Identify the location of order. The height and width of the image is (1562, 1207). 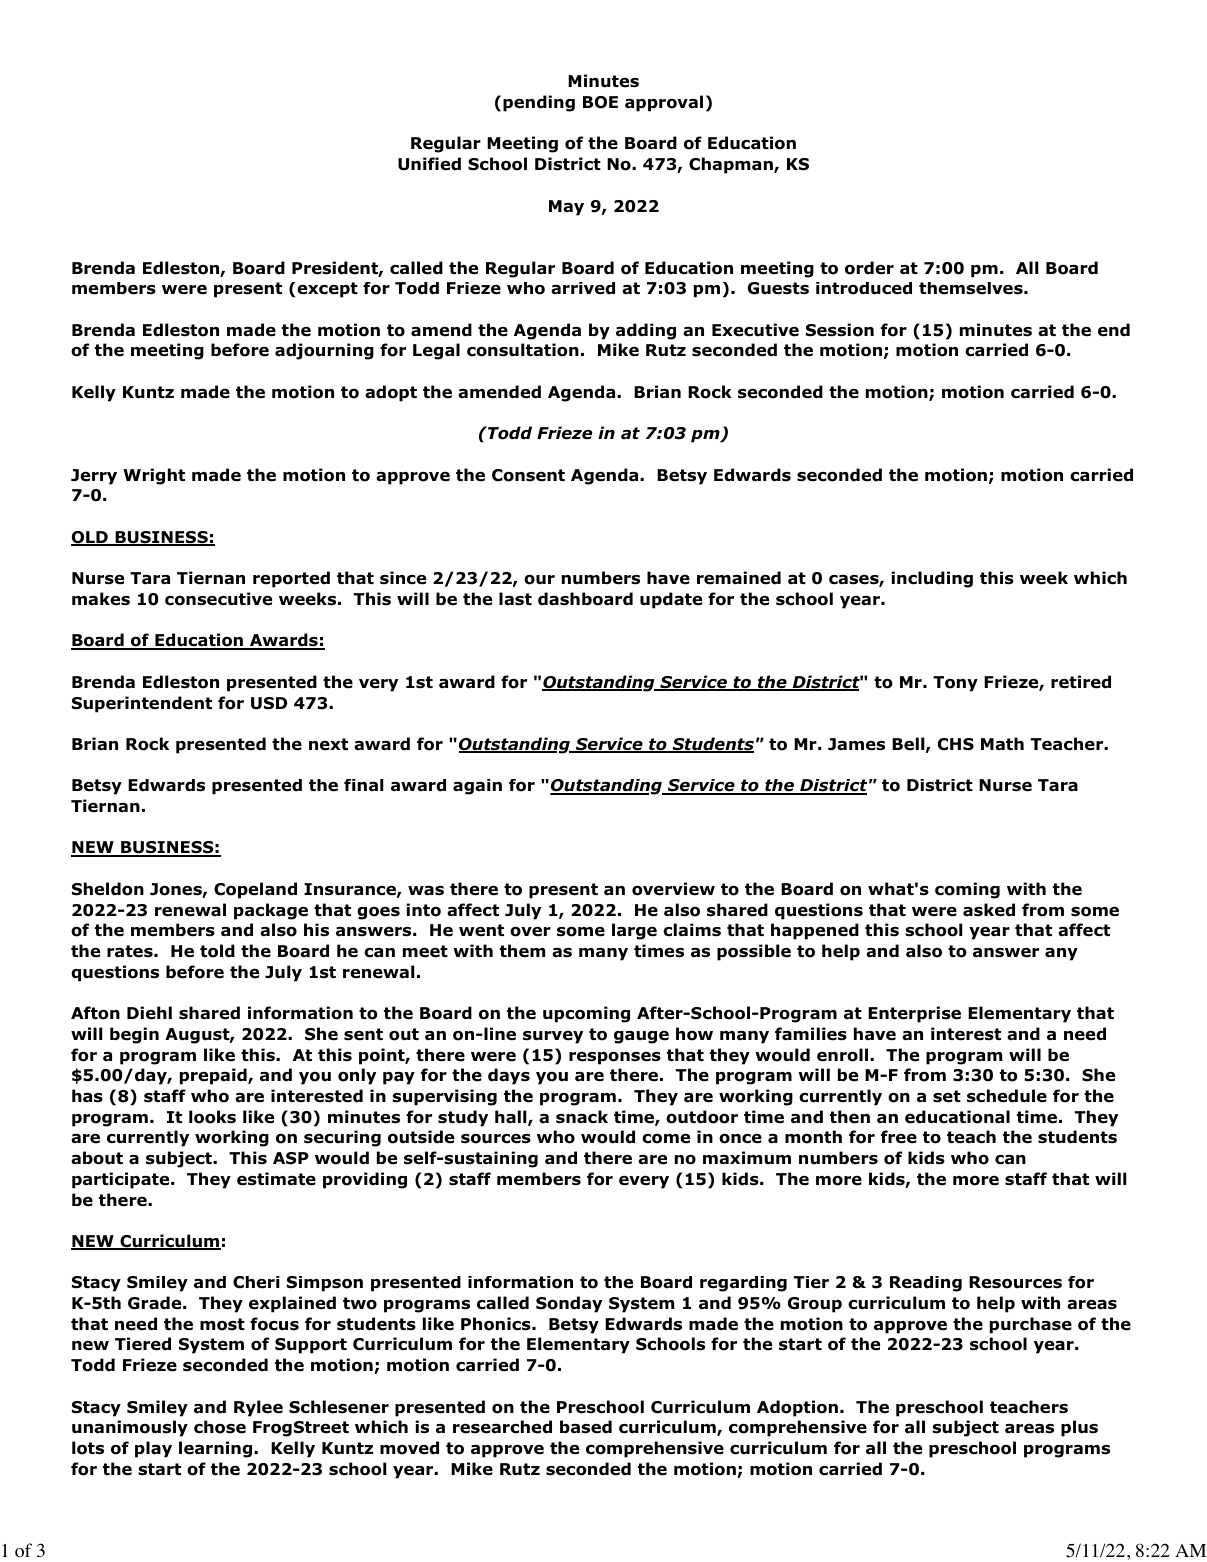
(869, 268).
